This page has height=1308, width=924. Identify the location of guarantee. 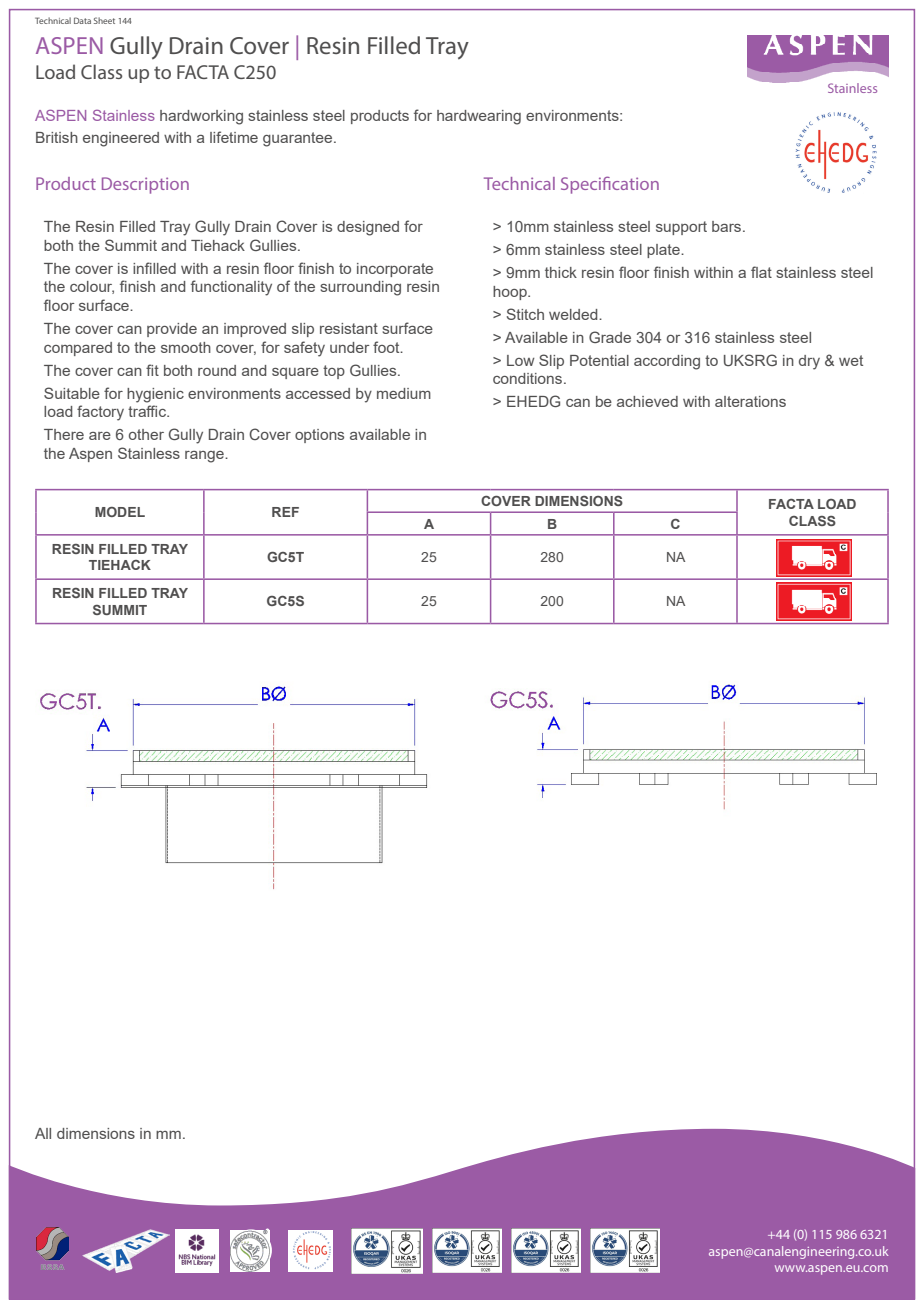
(299, 139).
